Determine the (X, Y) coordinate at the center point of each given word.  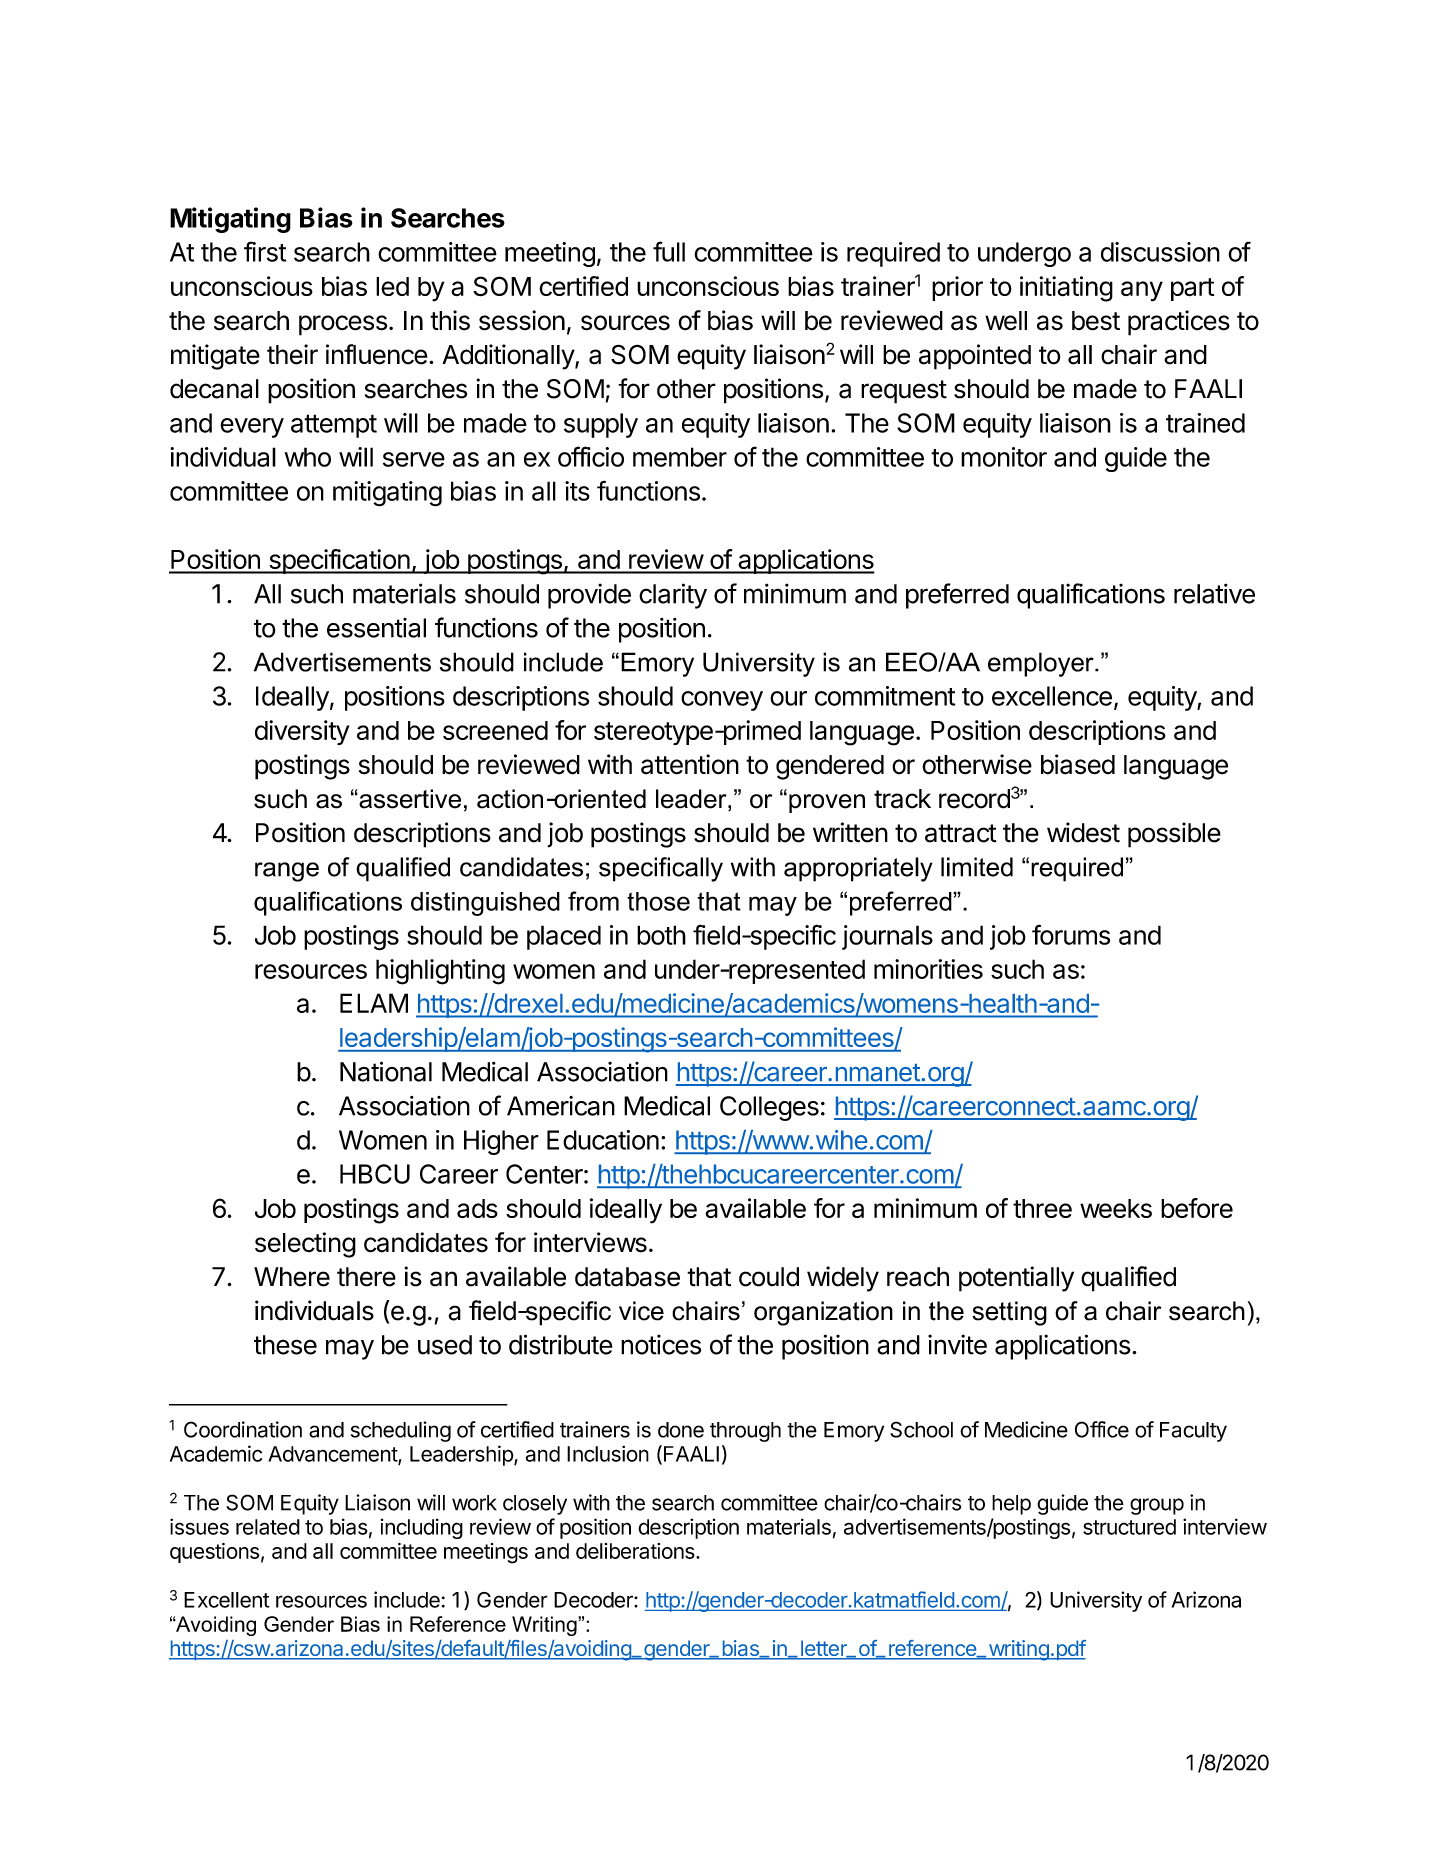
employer (1042, 664)
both (661, 935)
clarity (673, 596)
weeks (1116, 1208)
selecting (305, 1245)
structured (1129, 1527)
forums (1071, 934)
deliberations (636, 1551)
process (343, 325)
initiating (1066, 289)
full (669, 251)
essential (376, 628)
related (268, 1527)
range (287, 872)
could (769, 1277)
